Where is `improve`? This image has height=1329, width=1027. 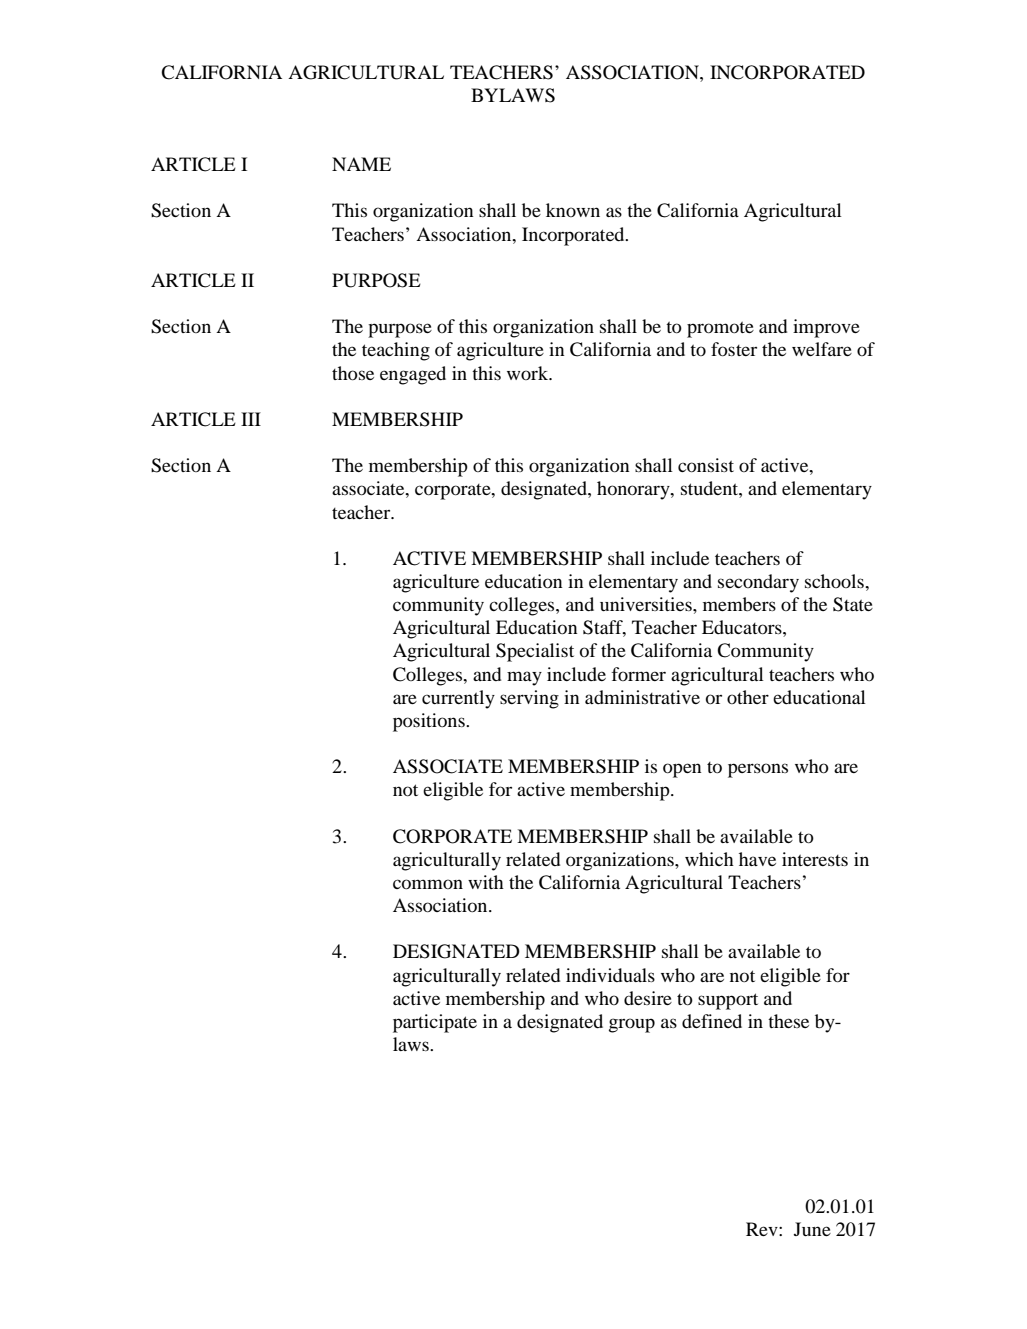
improve is located at coordinates (826, 328).
